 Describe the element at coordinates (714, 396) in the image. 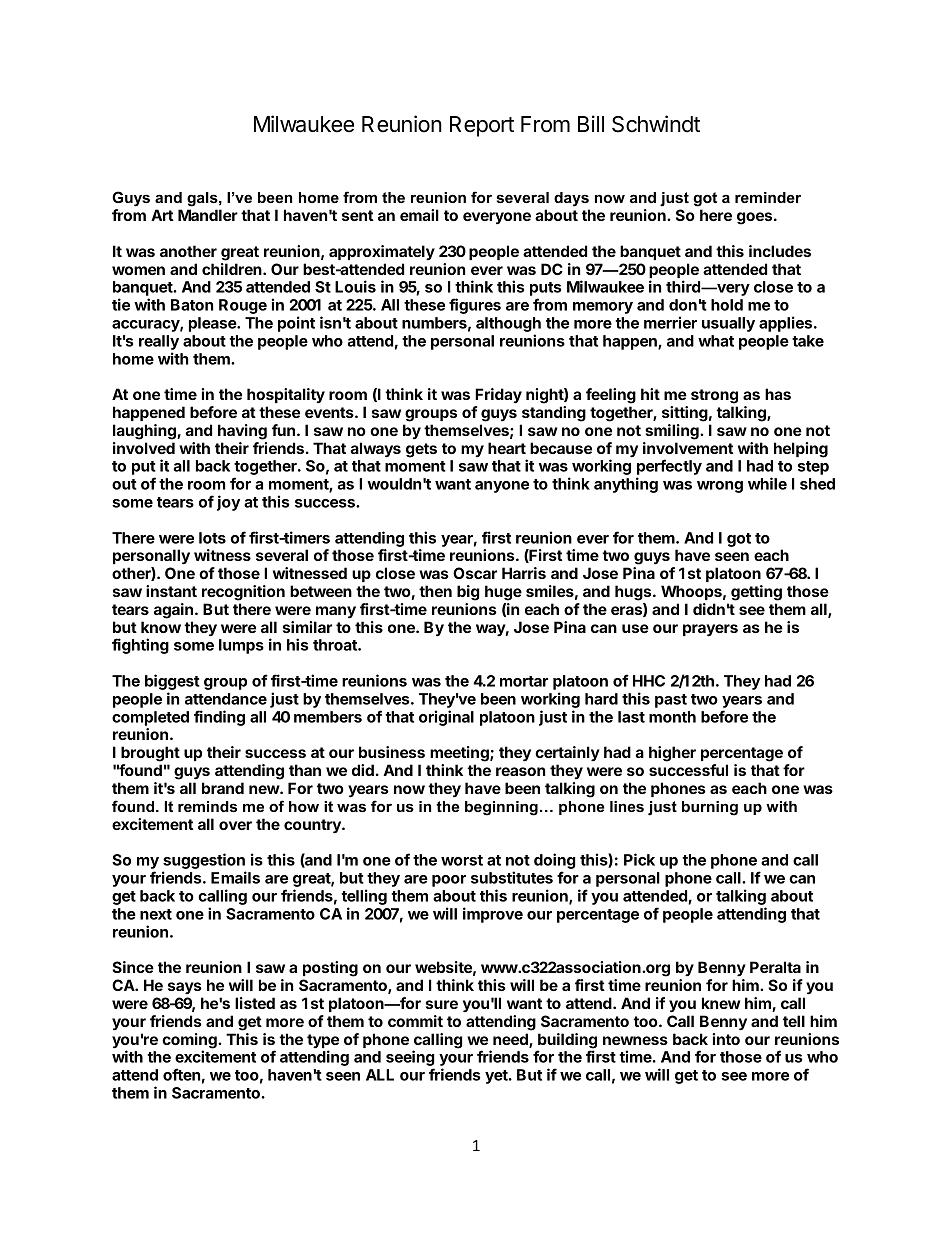

I see `strong` at that location.
